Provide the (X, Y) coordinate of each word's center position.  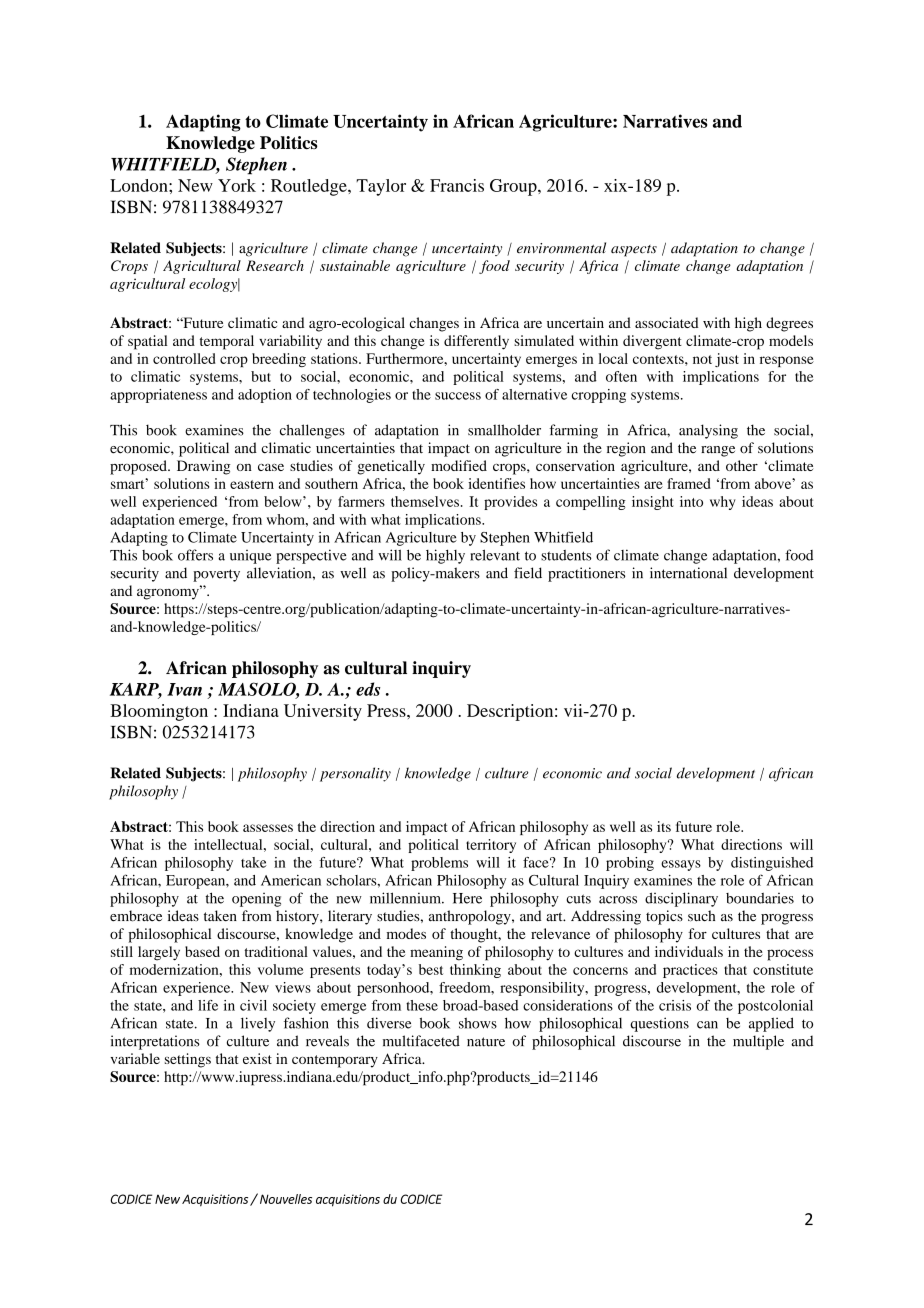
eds (368, 689)
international (688, 573)
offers (195, 555)
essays (681, 865)
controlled (184, 358)
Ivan (184, 689)
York (237, 185)
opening (256, 900)
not (702, 359)
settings (188, 1060)
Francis (457, 185)
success (458, 396)
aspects (634, 251)
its (664, 826)
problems (439, 864)
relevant (495, 555)
